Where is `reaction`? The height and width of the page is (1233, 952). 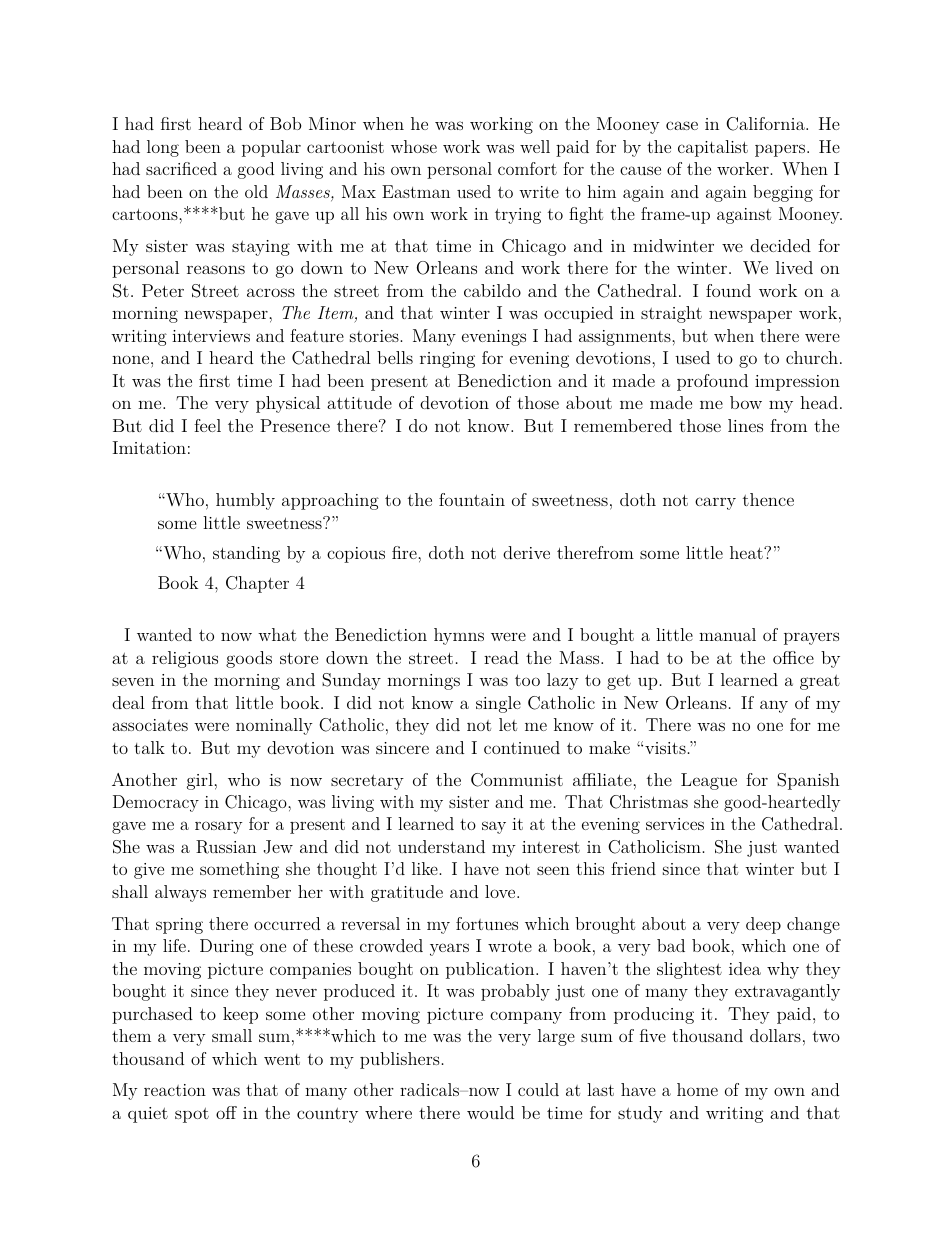 reaction is located at coordinates (175, 1090).
